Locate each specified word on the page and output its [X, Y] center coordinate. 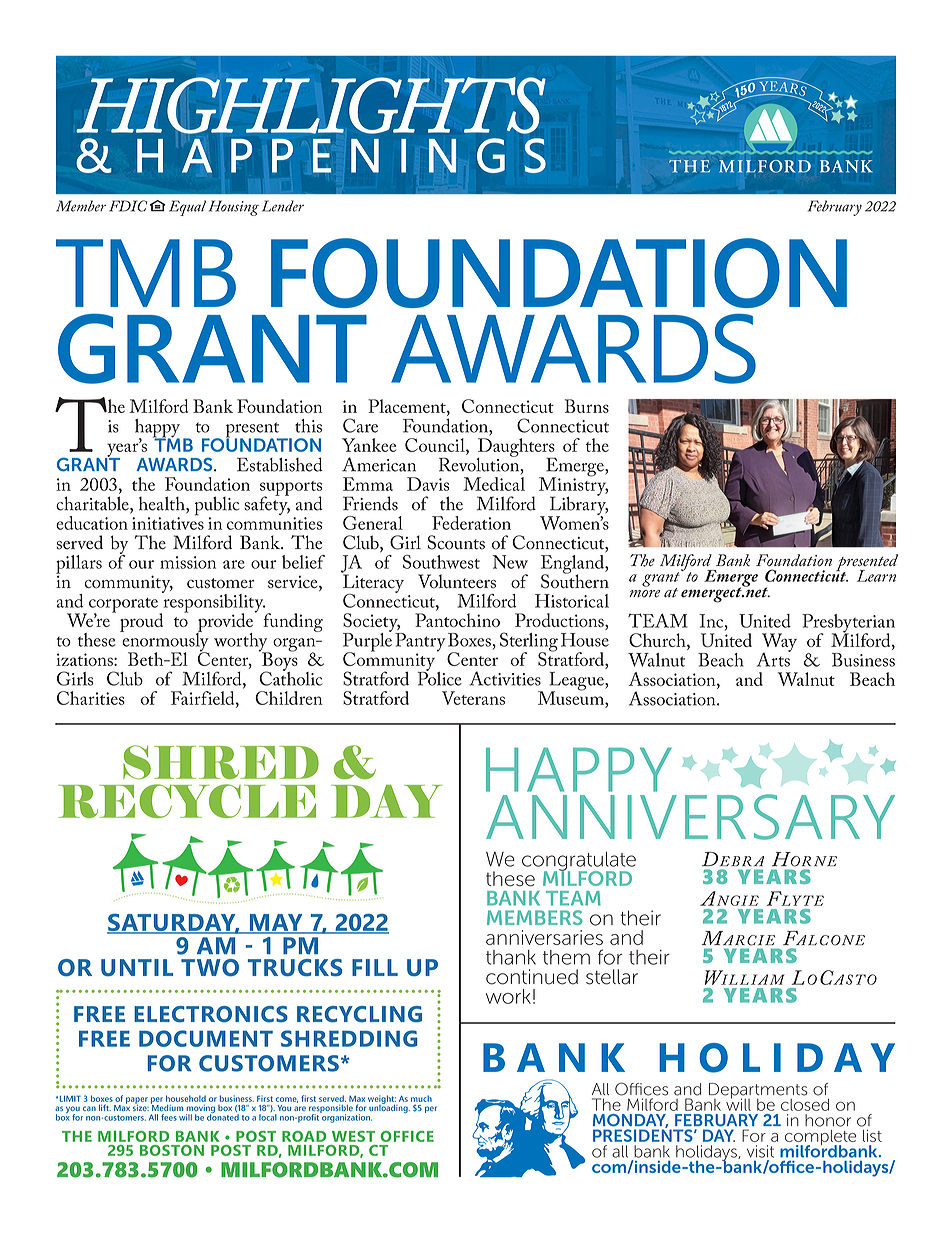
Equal [187, 208]
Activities [505, 678]
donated [223, 1116]
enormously [165, 642]
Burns [587, 406]
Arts [774, 658]
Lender [283, 206]
